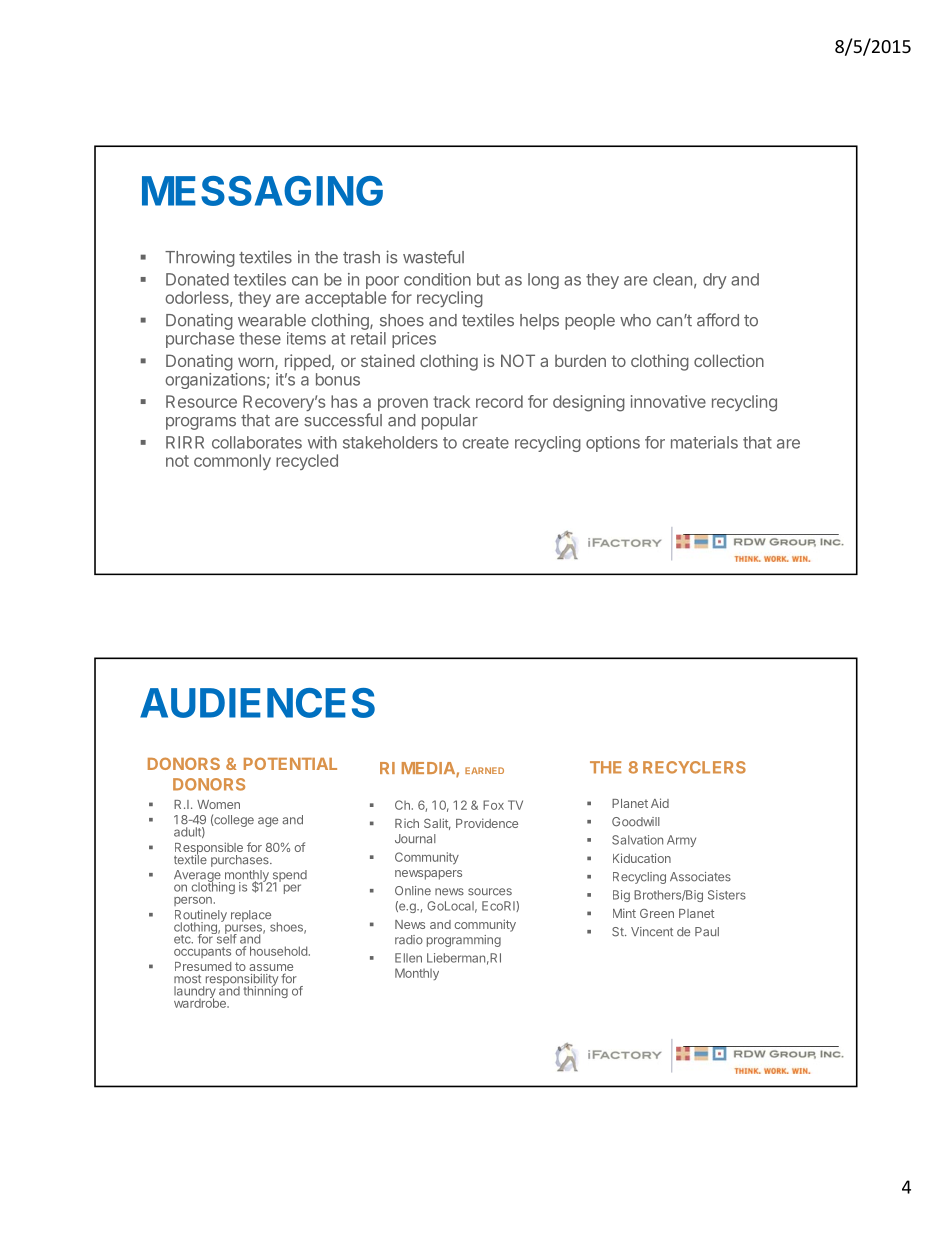 This screenshot has height=1233, width=952. Describe the element at coordinates (433, 257) in the screenshot. I see `wasteful` at that location.
